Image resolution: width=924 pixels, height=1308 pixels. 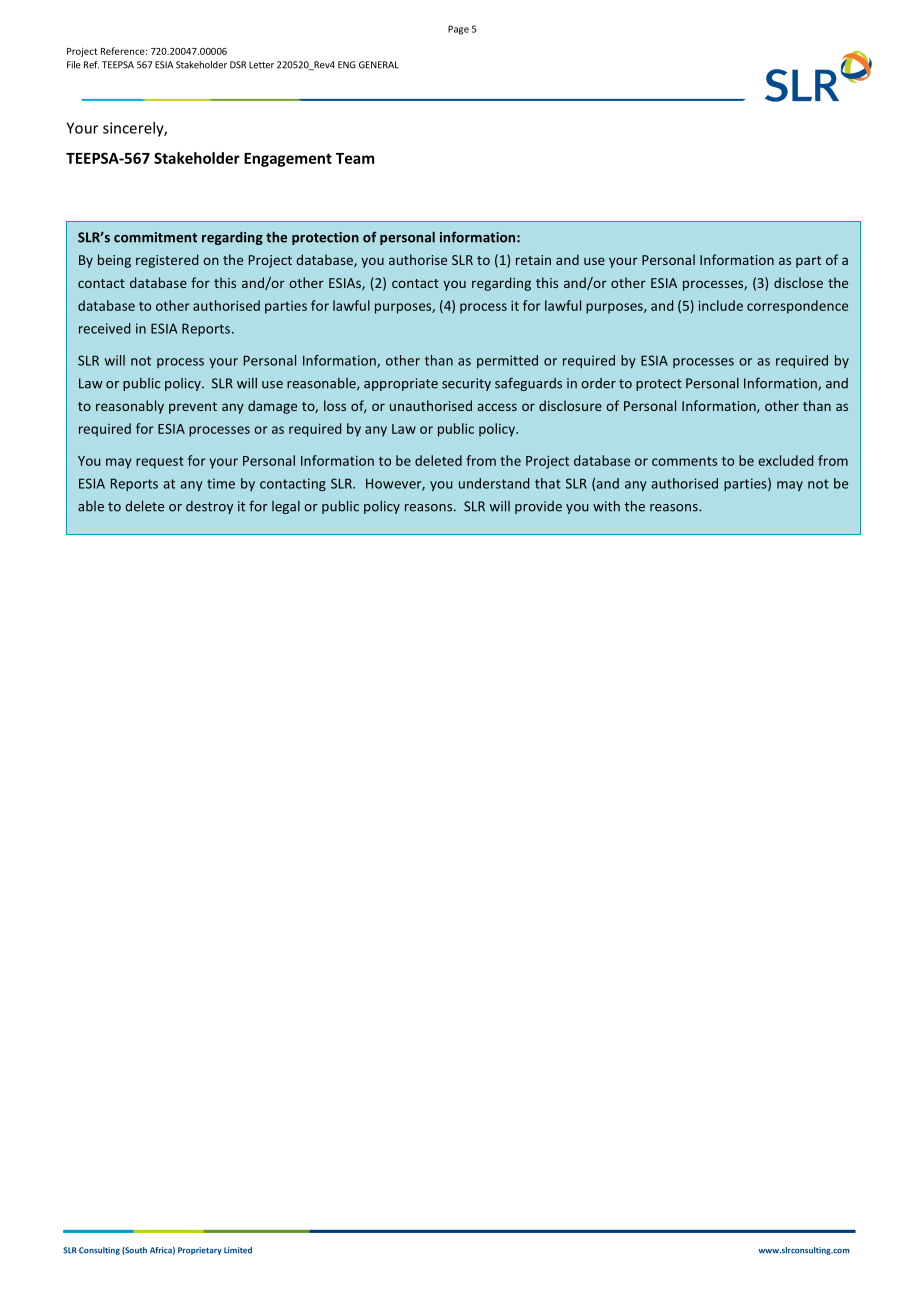 What do you see at coordinates (798, 282) in the image?
I see `disclose` at bounding box center [798, 282].
